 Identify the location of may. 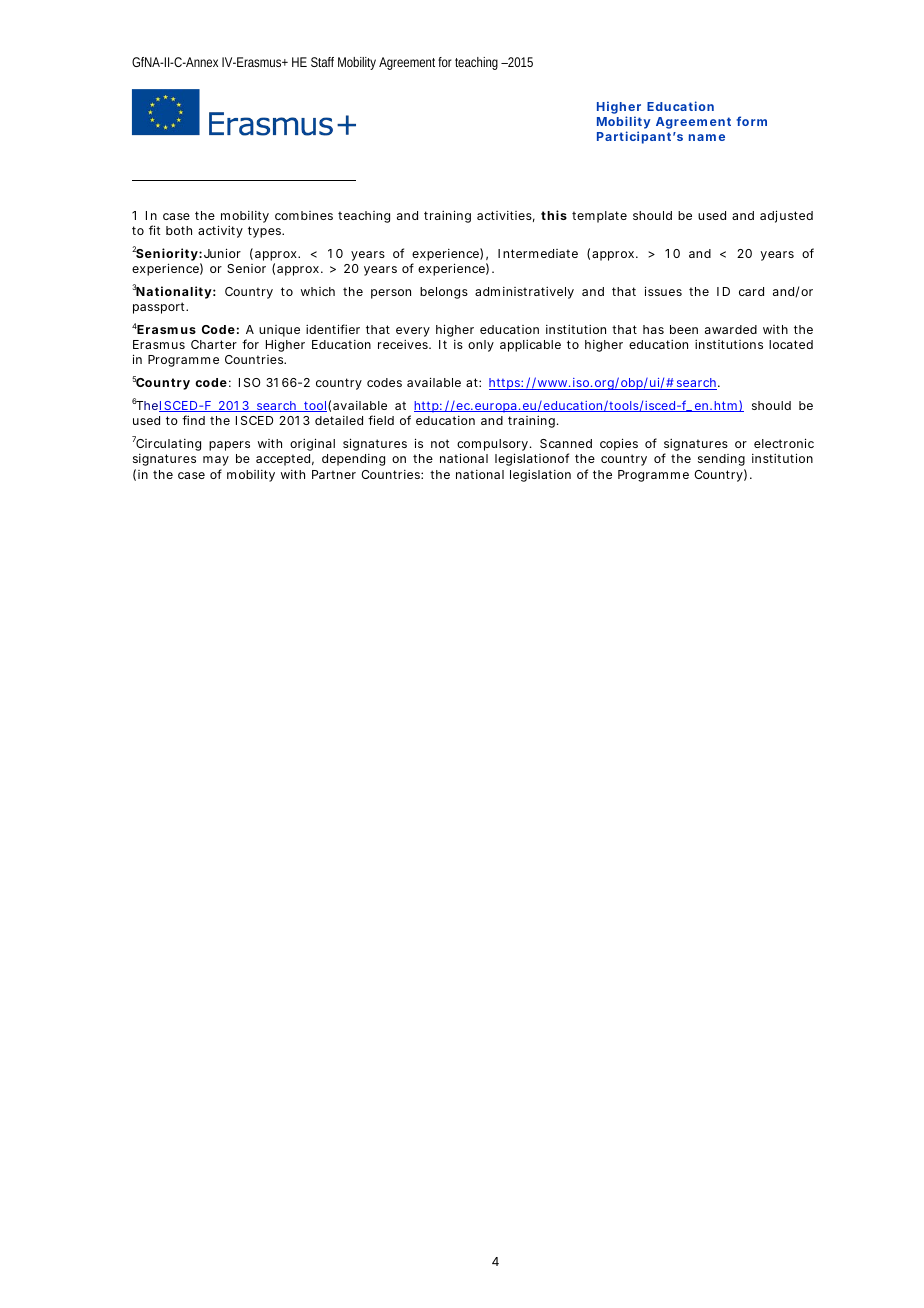
(216, 461).
